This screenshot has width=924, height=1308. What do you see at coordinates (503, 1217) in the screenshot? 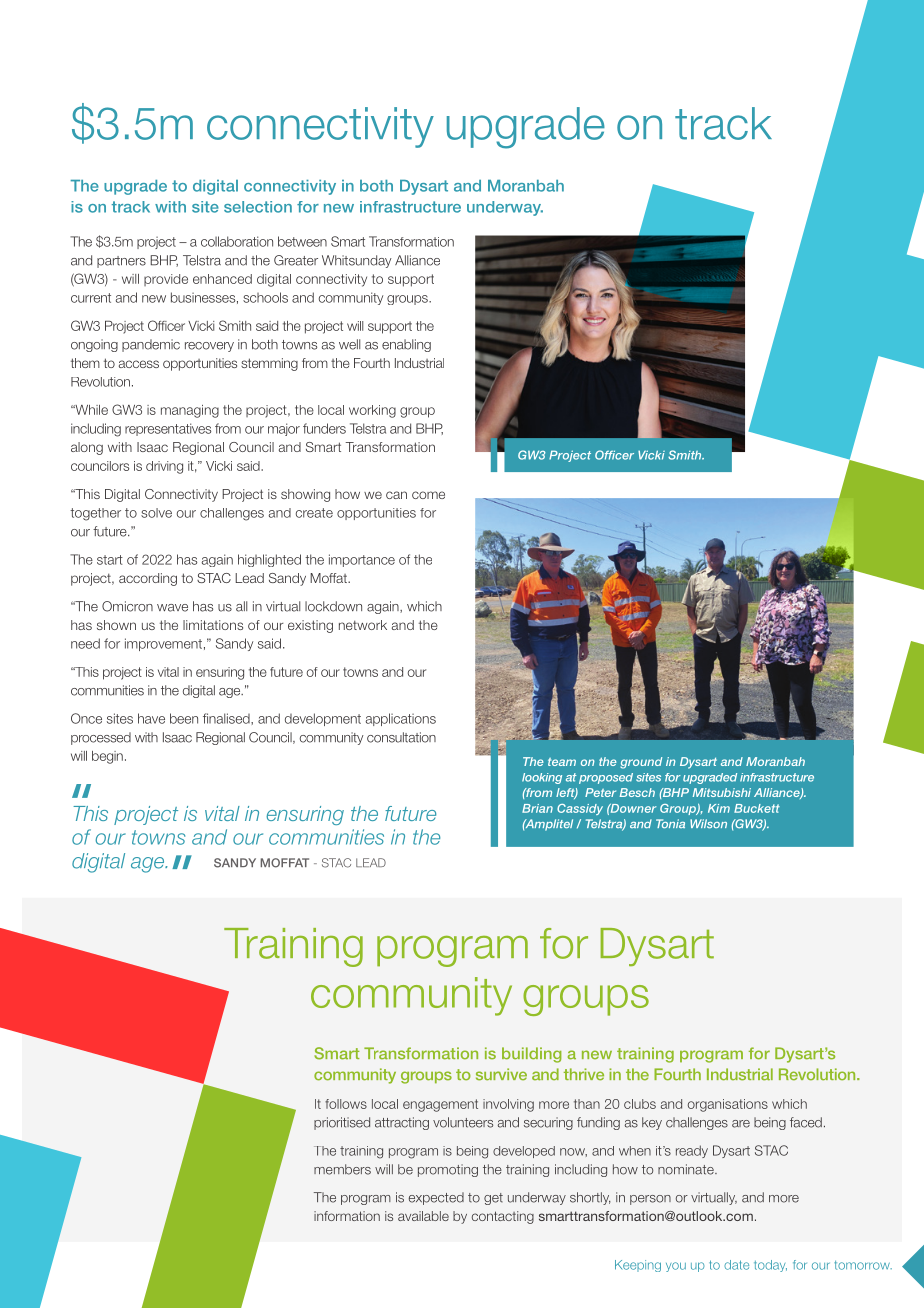
I see `contacting` at bounding box center [503, 1217].
